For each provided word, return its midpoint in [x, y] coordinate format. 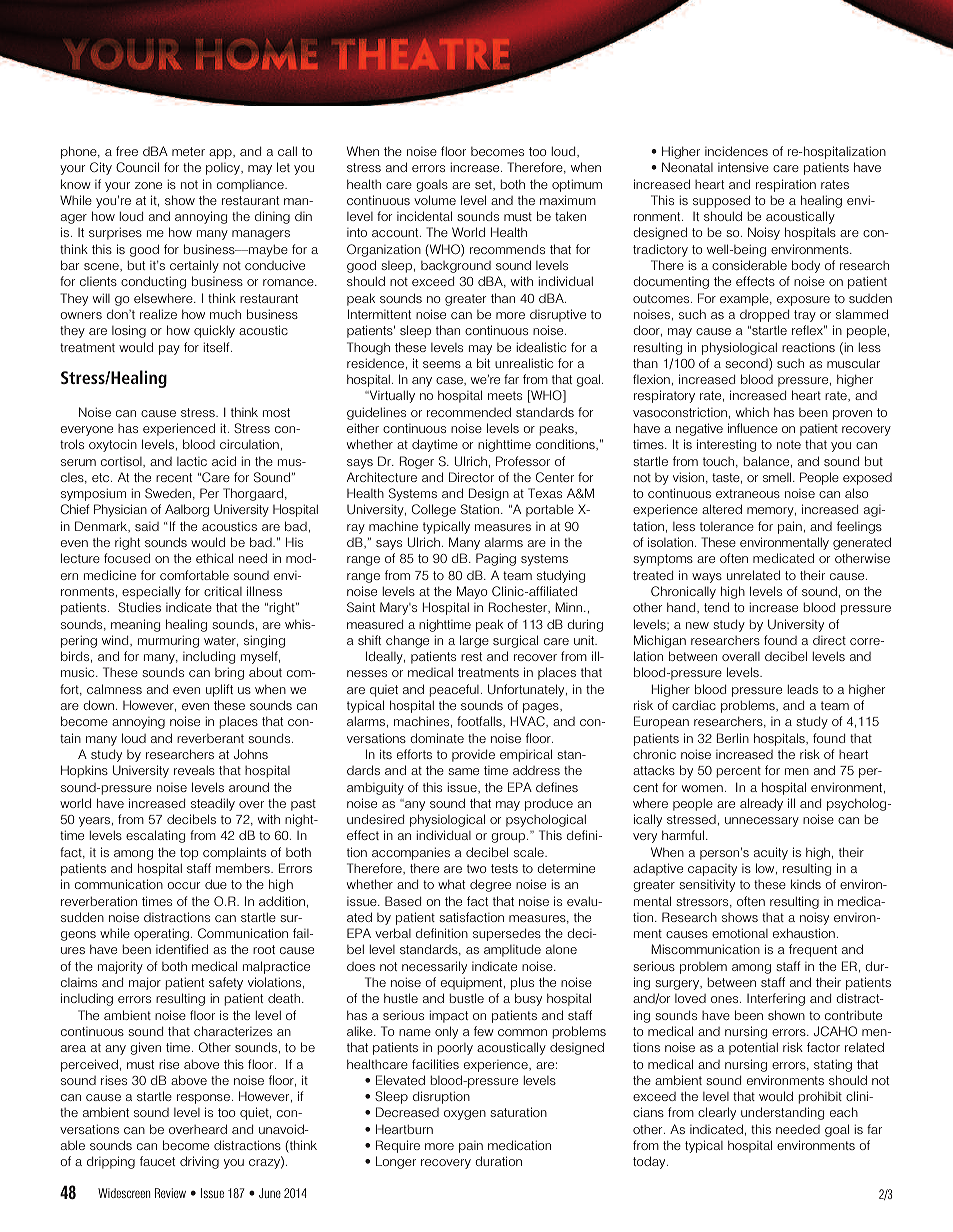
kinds [806, 884]
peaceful [454, 690]
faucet [157, 1161]
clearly [717, 1113]
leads [803, 689]
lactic [192, 461]
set [484, 185]
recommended [469, 412]
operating [161, 934]
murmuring [168, 641]
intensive [743, 167]
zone [148, 185]
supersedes [507, 934]
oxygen [465, 1115]
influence [753, 428]
